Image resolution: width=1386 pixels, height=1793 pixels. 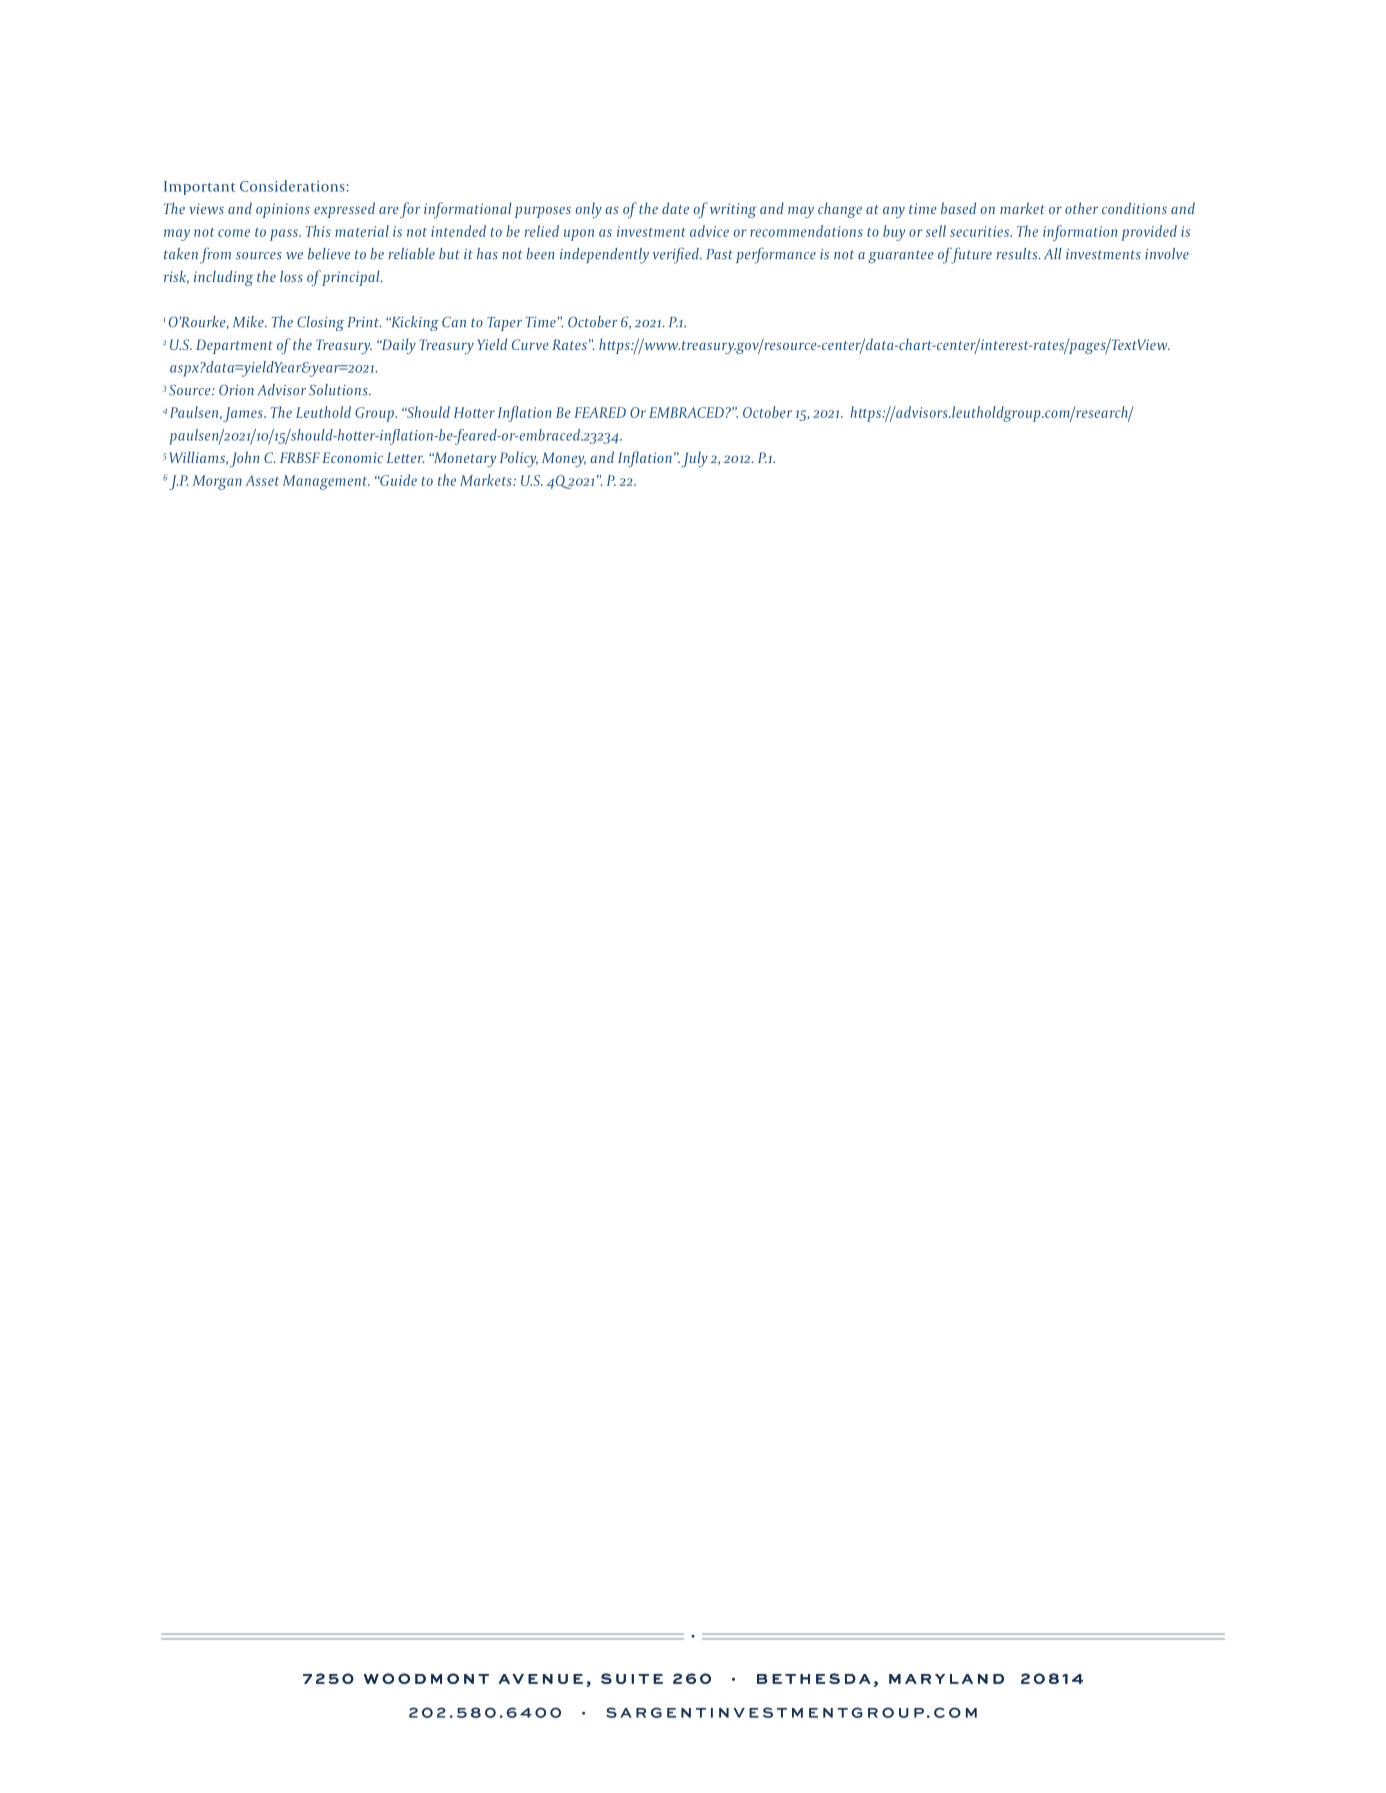 What do you see at coordinates (262, 480) in the document?
I see `Asset` at bounding box center [262, 480].
